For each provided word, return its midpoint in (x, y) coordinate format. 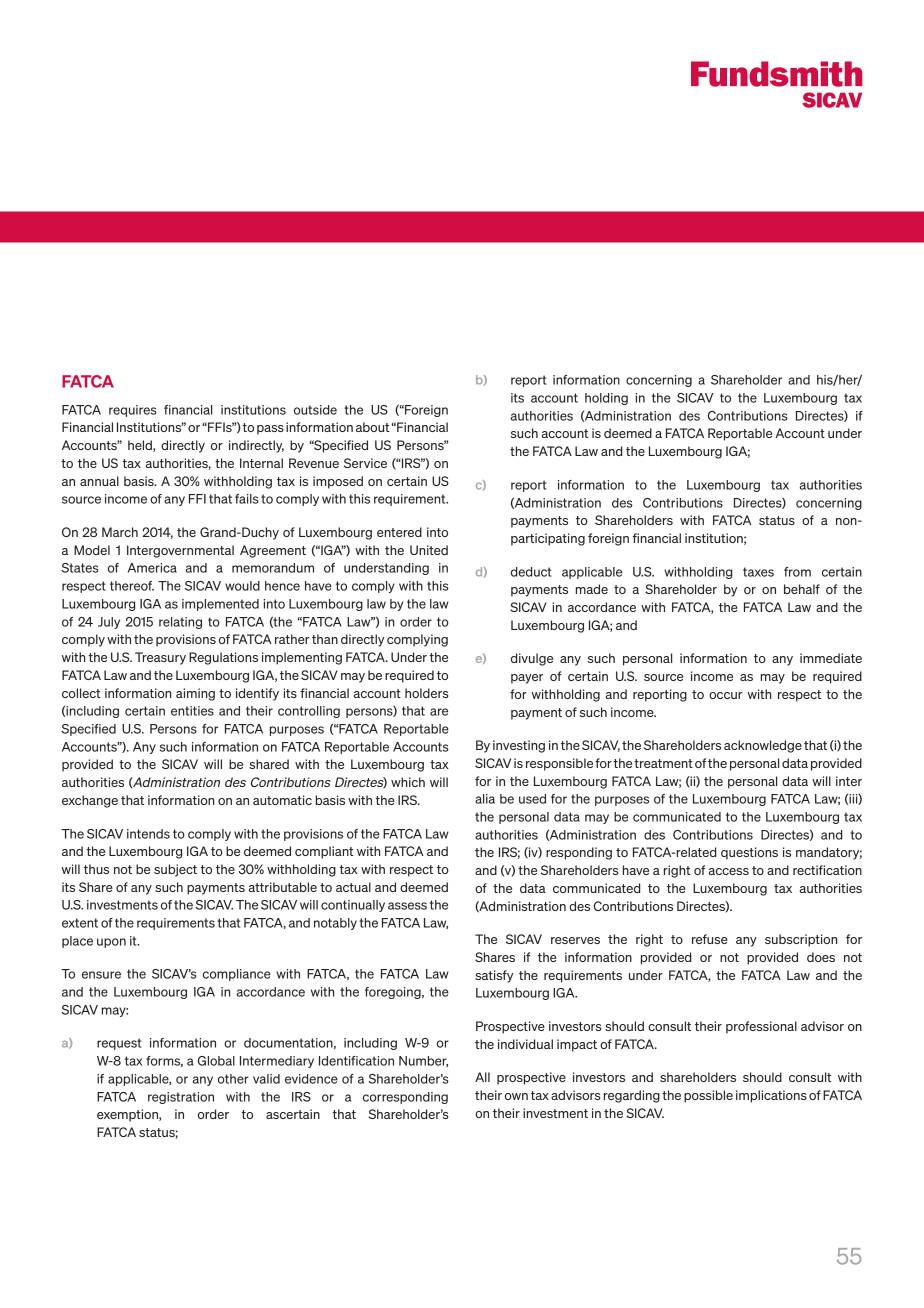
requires (133, 411)
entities (192, 711)
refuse (710, 939)
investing (519, 746)
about (373, 427)
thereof (132, 586)
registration (181, 1098)
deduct (531, 572)
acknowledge (763, 746)
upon (111, 943)
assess (407, 906)
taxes (758, 572)
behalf (802, 589)
